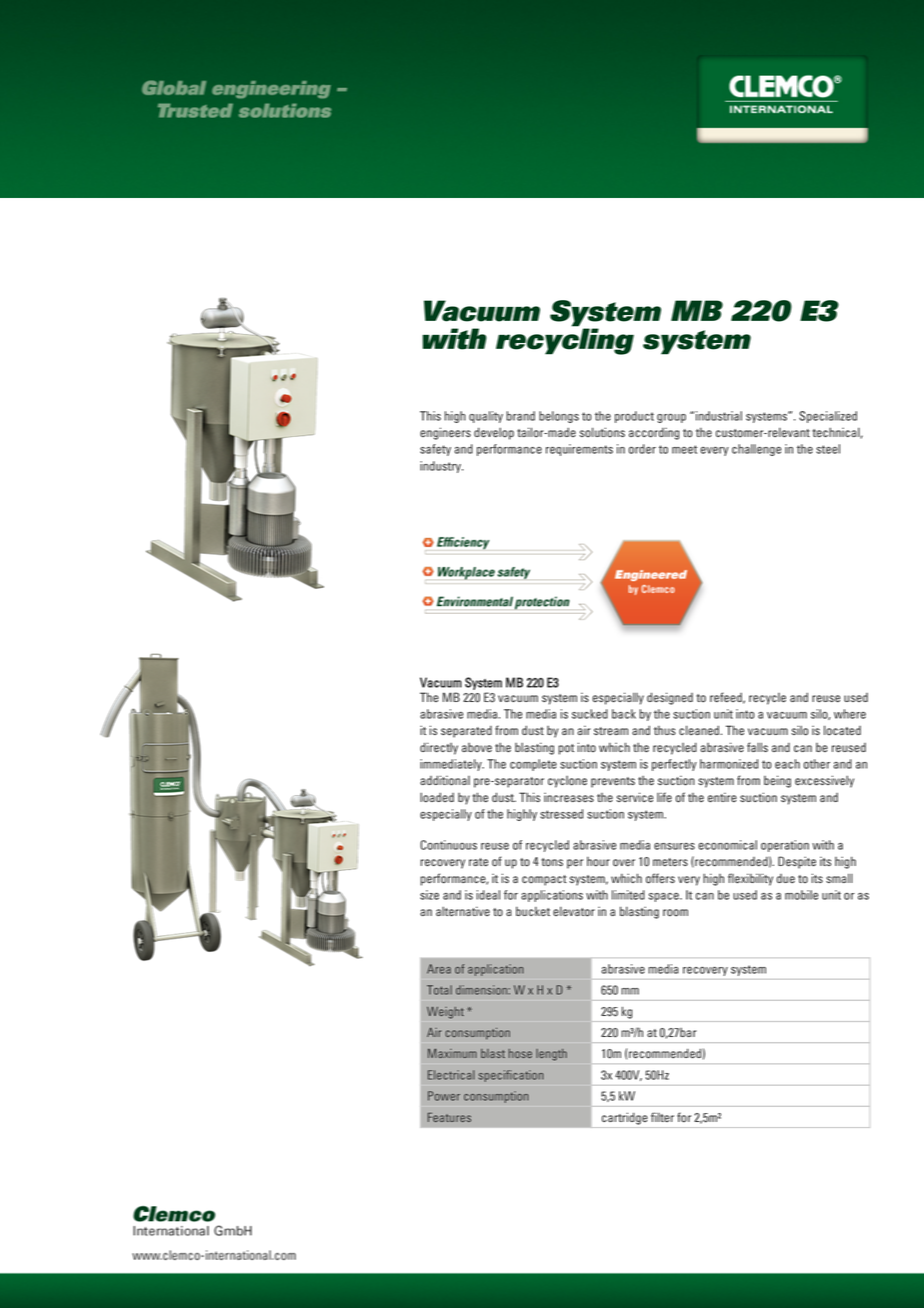  I want to click on Specialized, so click(828, 417).
